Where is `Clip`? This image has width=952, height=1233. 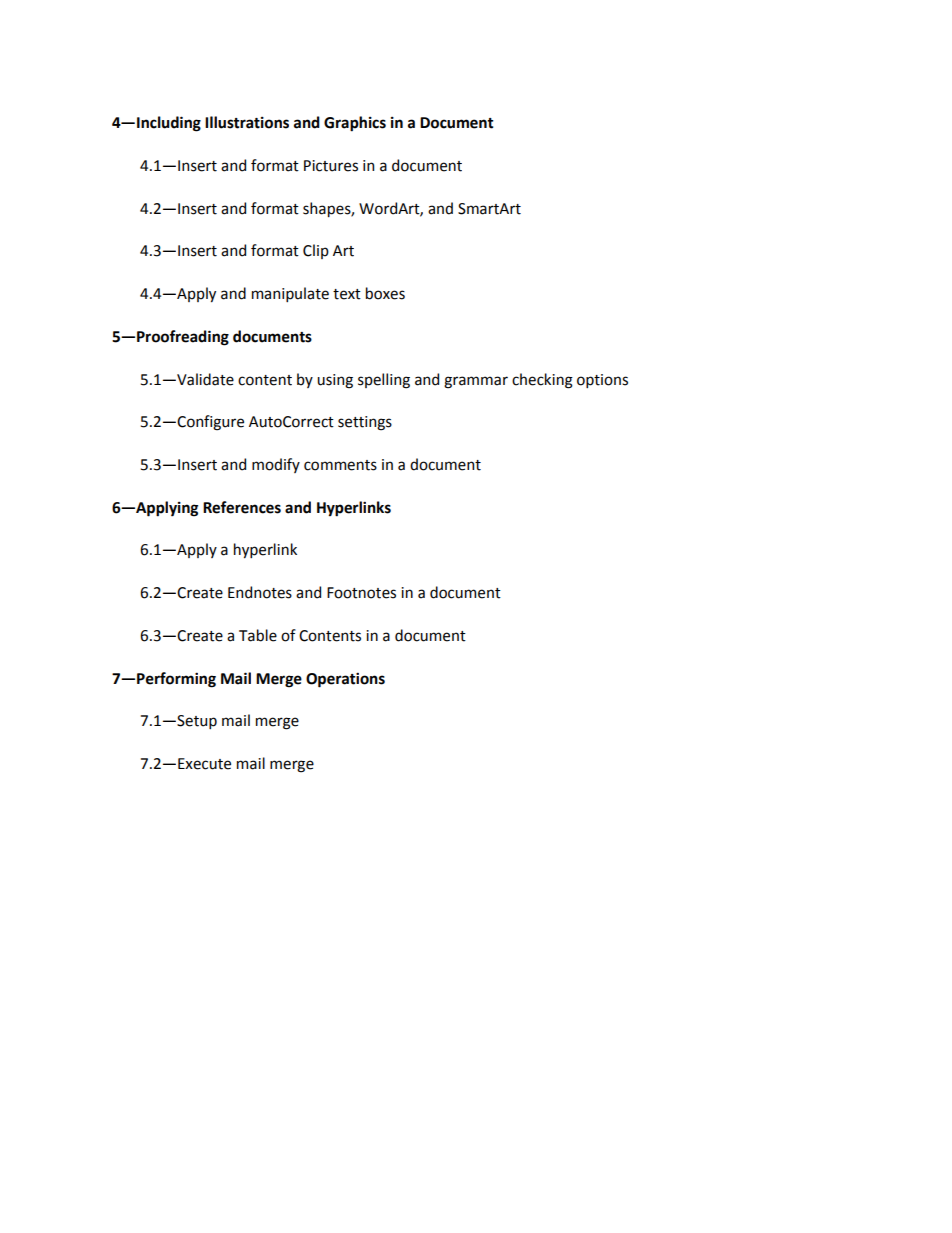 Clip is located at coordinates (316, 251).
